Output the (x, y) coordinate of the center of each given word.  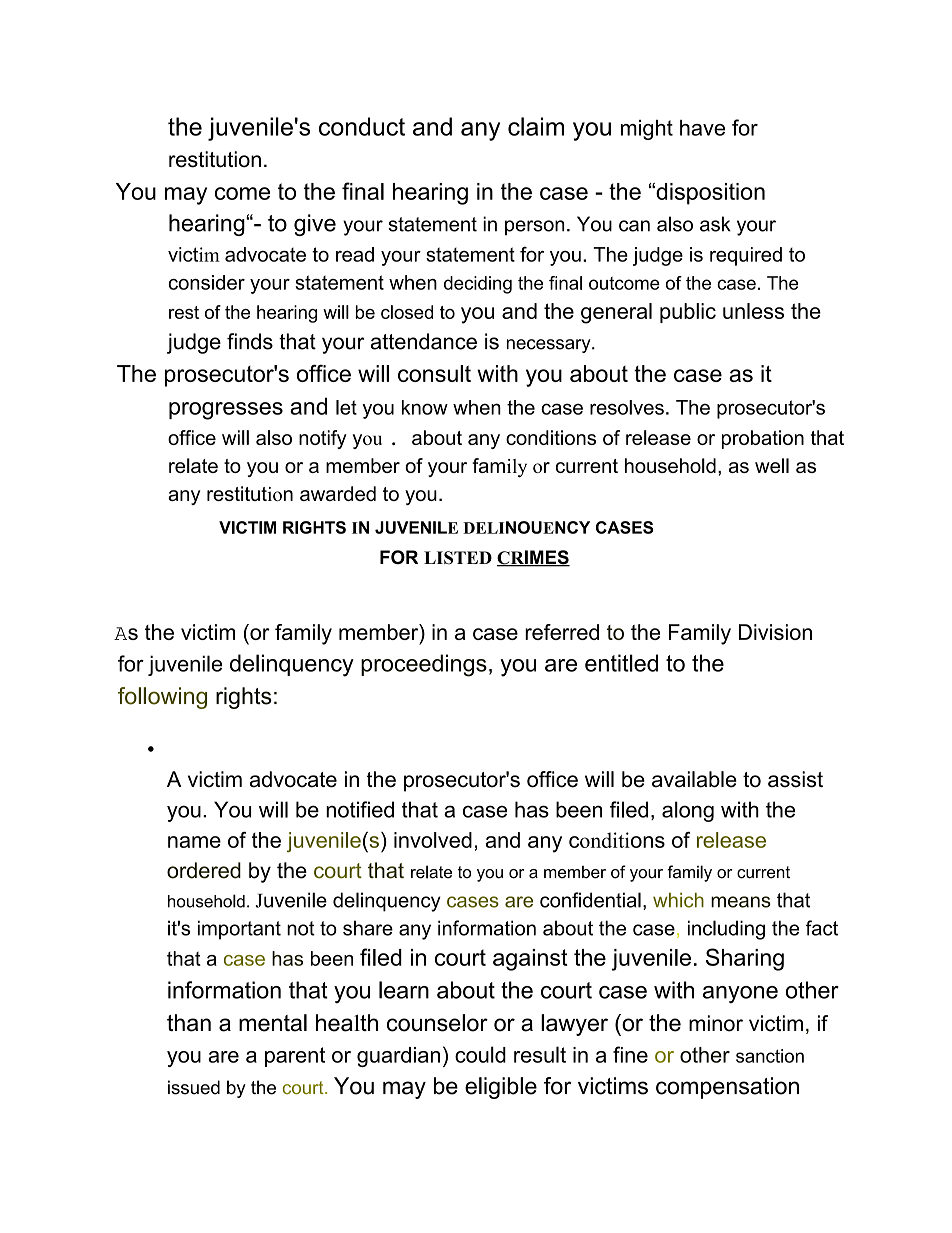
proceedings (424, 665)
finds (250, 341)
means (741, 902)
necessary (550, 346)
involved (433, 840)
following (162, 698)
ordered (204, 870)
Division (775, 632)
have (702, 128)
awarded (338, 493)
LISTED (458, 558)
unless (753, 311)
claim (536, 126)
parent (295, 1057)
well (772, 465)
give (315, 225)
